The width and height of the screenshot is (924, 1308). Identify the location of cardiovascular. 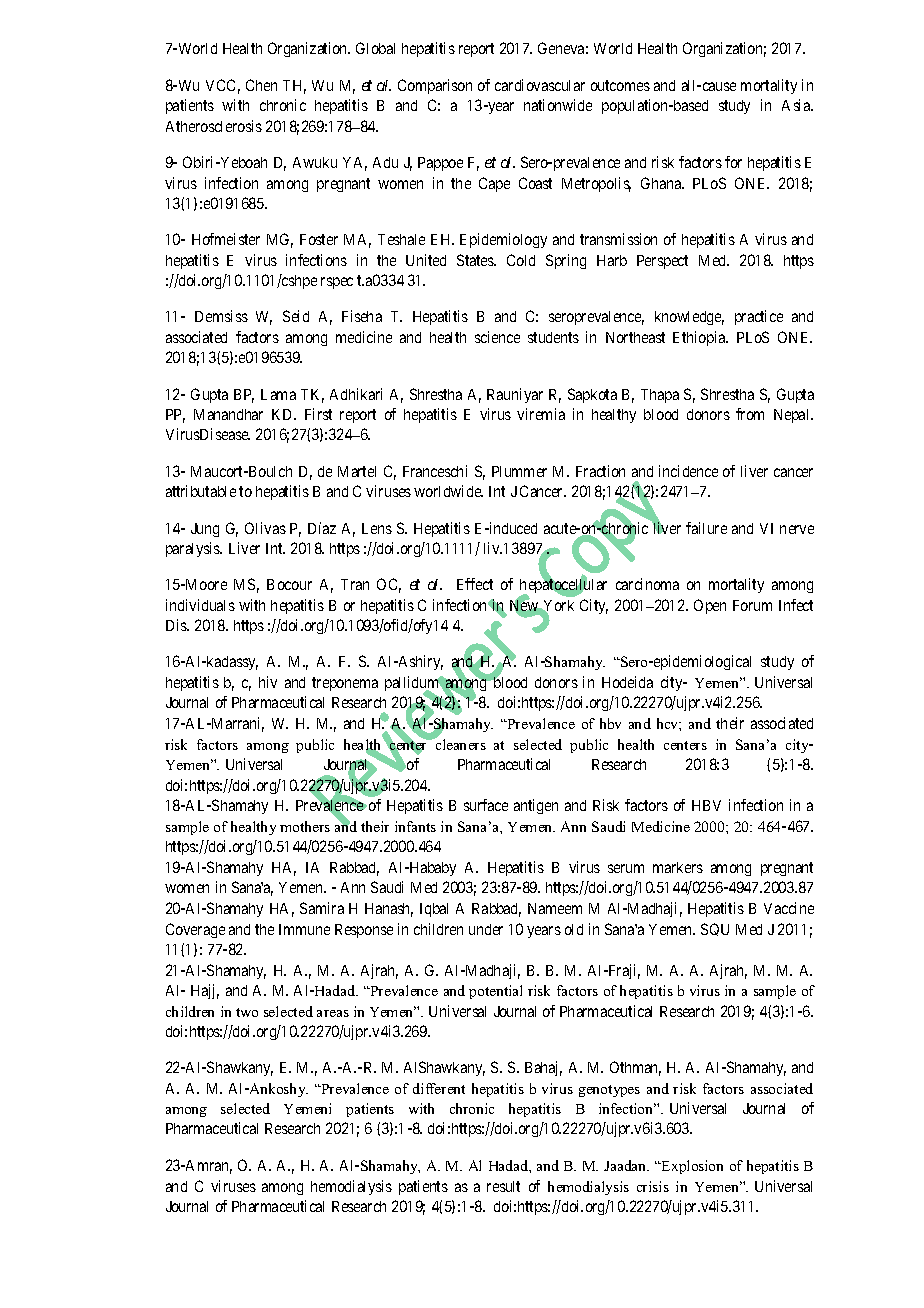
(540, 85).
